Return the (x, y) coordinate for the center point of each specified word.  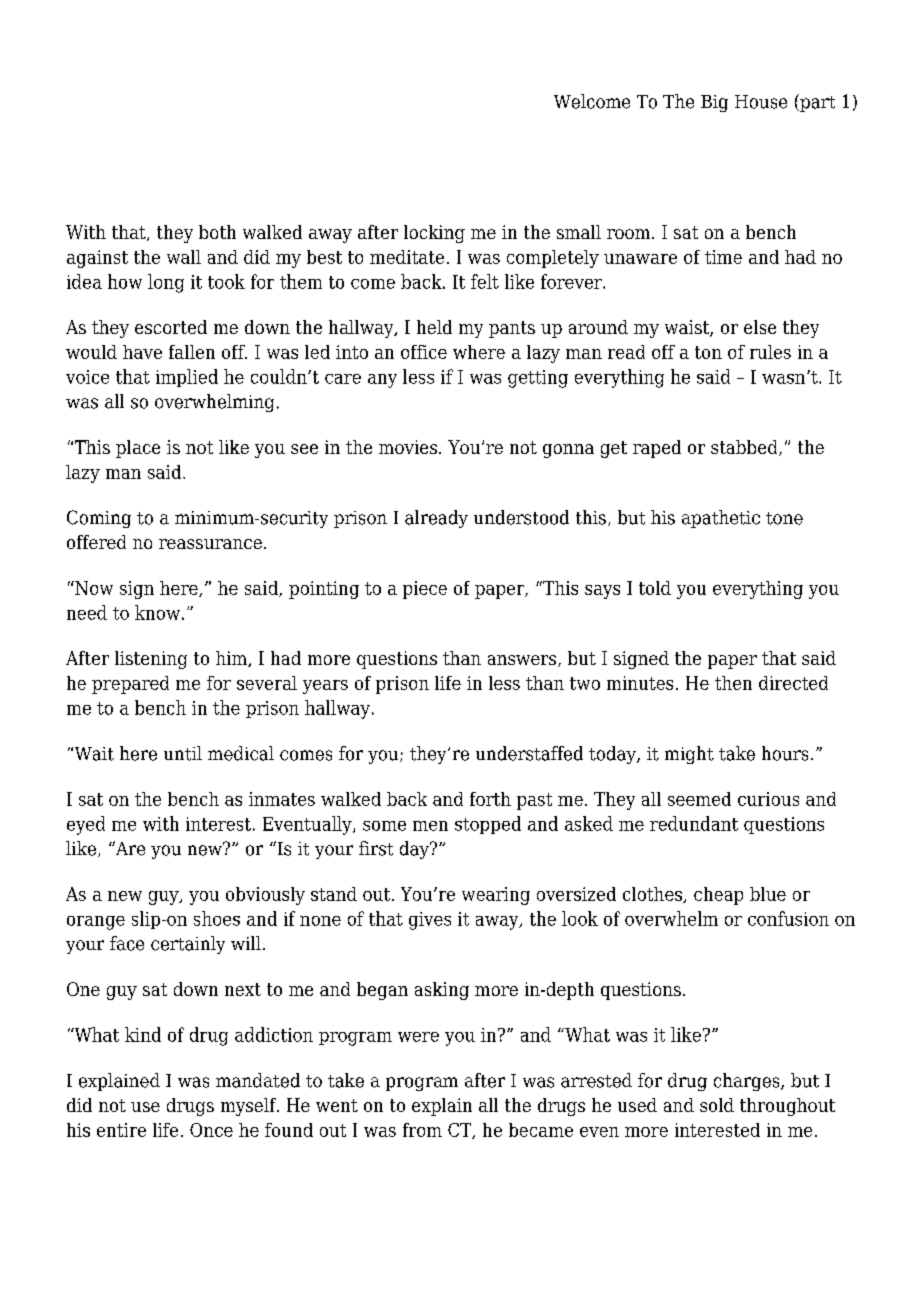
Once (211, 1130)
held (434, 327)
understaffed (529, 753)
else (760, 327)
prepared (130, 685)
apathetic (721, 519)
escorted (171, 327)
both (217, 232)
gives (430, 921)
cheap (718, 896)
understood (521, 517)
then (733, 683)
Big (714, 103)
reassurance (210, 544)
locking (434, 234)
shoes (217, 918)
